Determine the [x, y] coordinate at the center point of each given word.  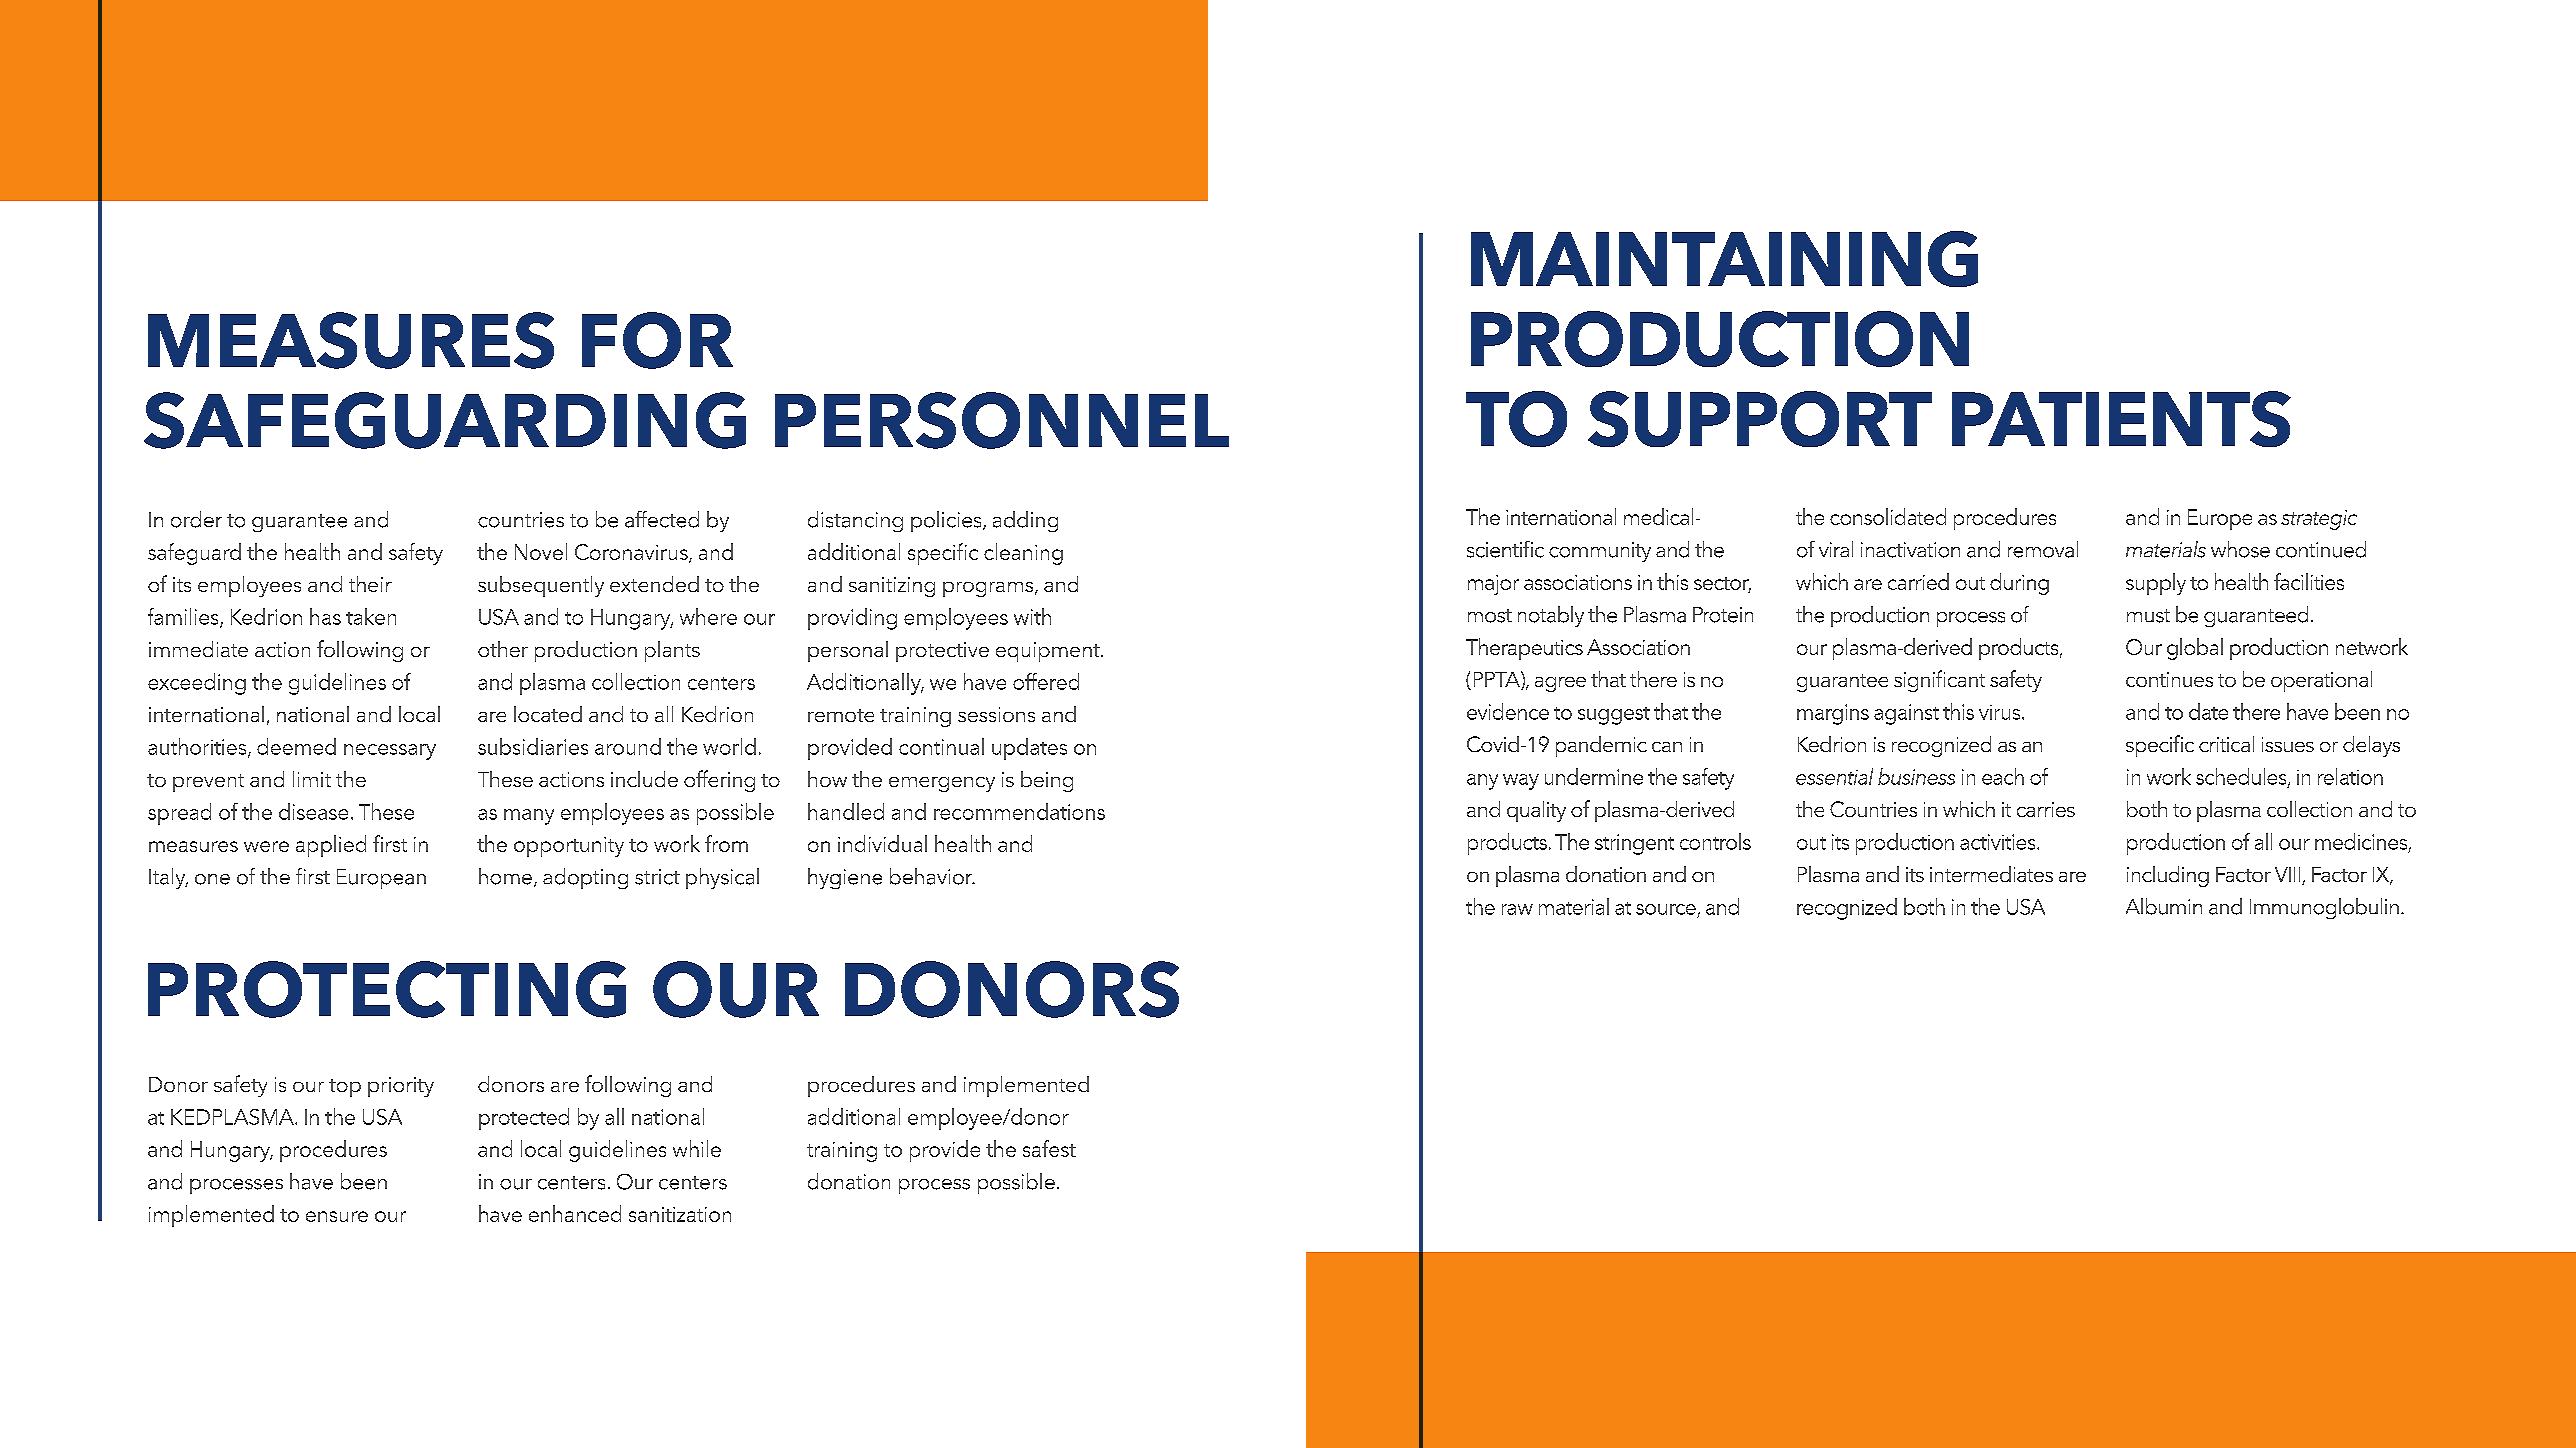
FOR [657, 340]
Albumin [2164, 906]
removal [2043, 549]
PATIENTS [2121, 419]
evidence [1508, 711]
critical [2226, 744]
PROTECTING [387, 989]
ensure [337, 1216]
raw [1517, 909]
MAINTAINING [1724, 259]
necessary [390, 752]
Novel [541, 551]
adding [1025, 521]
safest [1049, 1148]
